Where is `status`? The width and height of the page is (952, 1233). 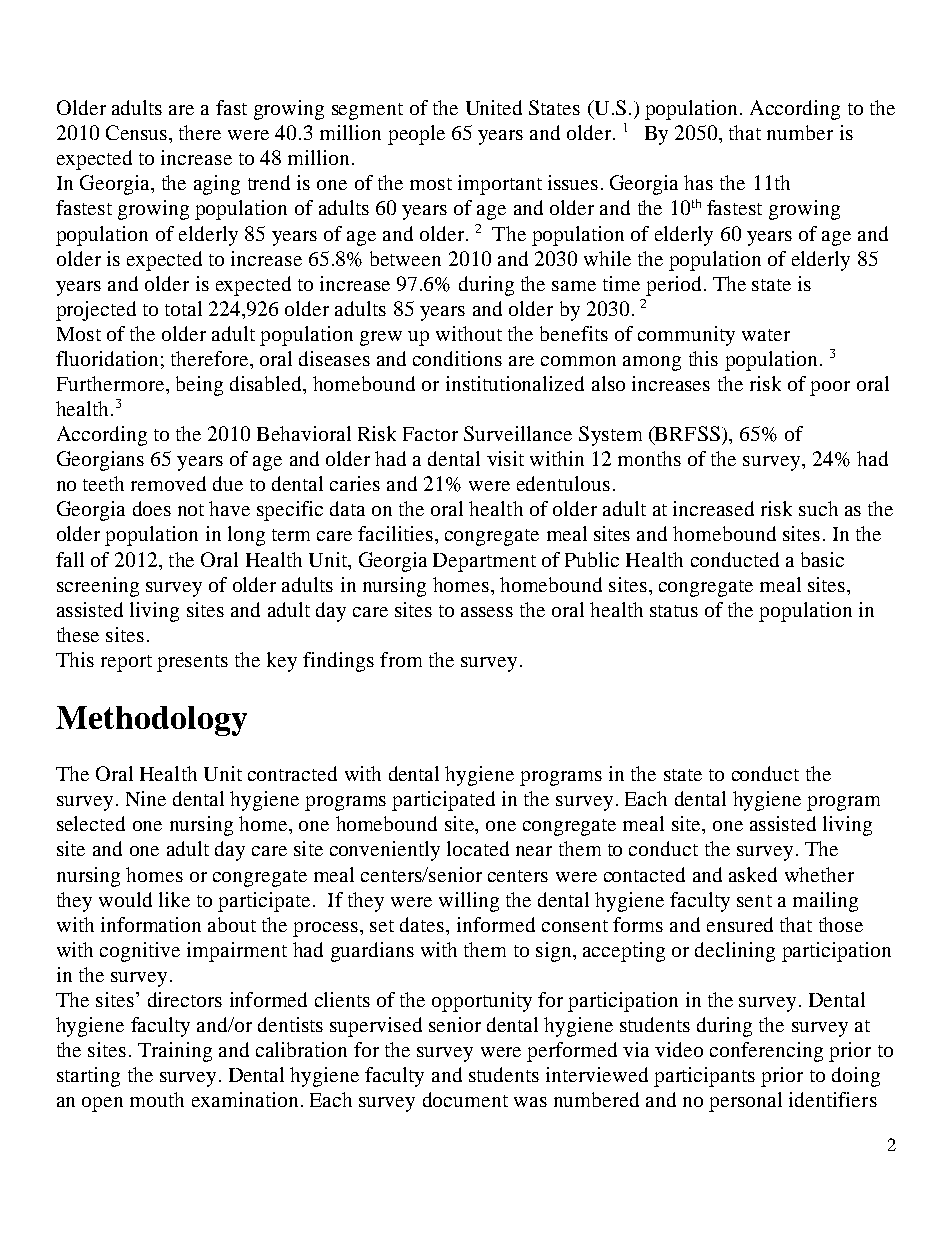
status is located at coordinates (674, 611).
